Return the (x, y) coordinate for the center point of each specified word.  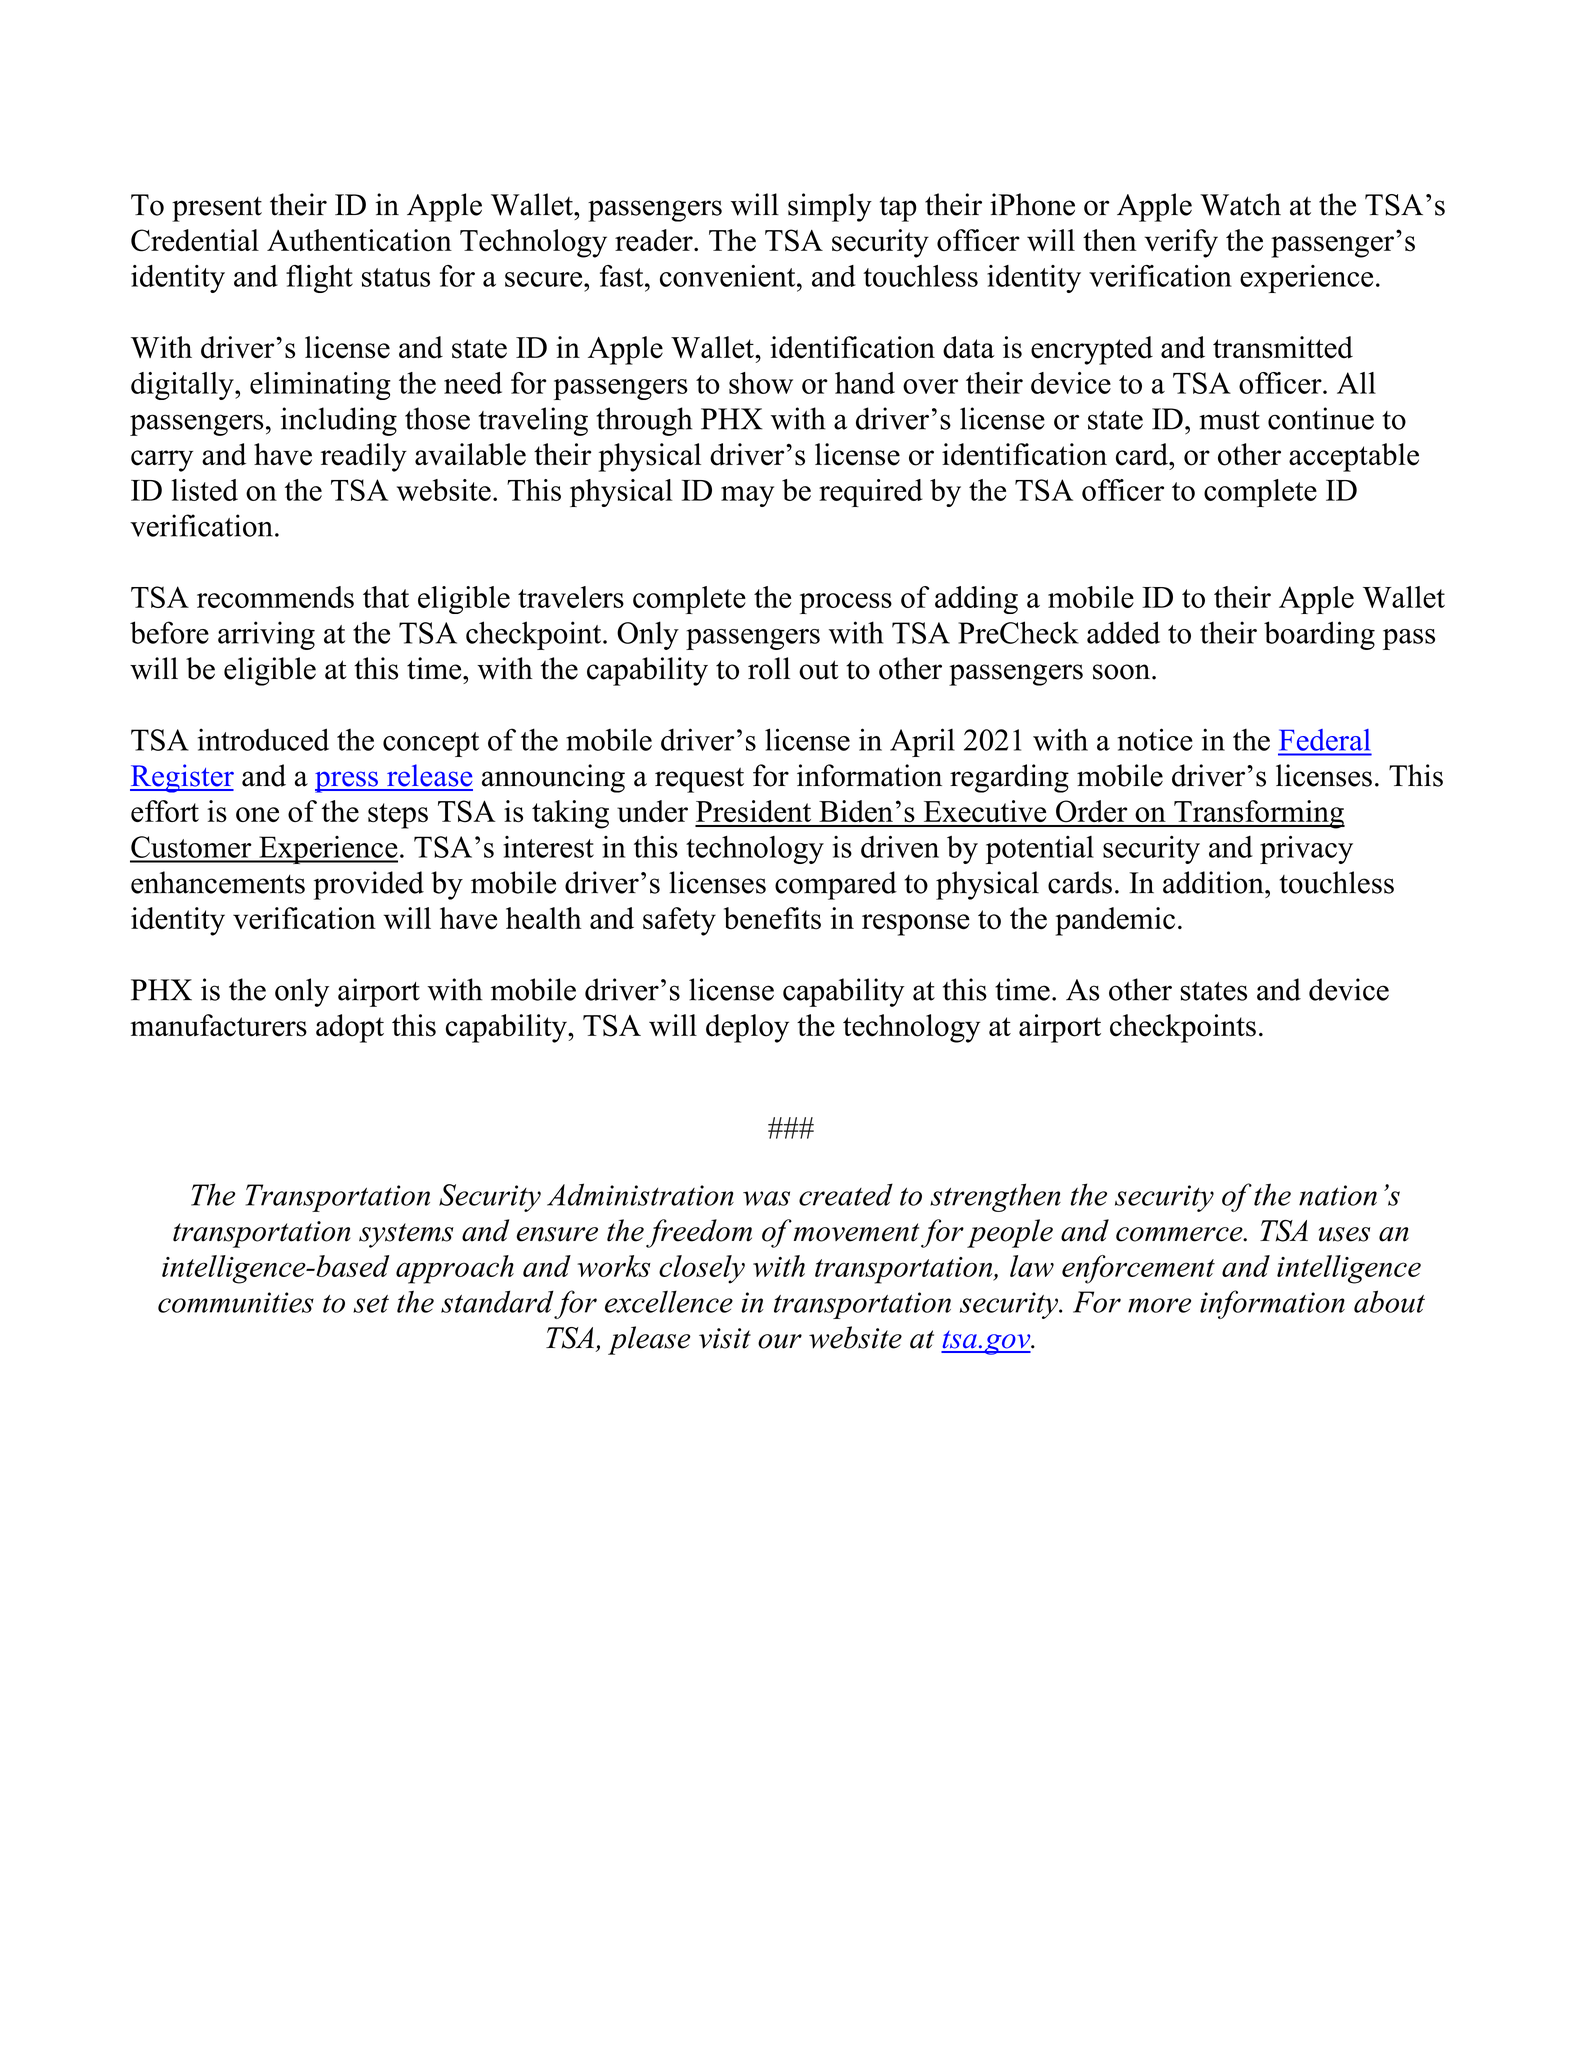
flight (319, 279)
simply (830, 207)
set (371, 1304)
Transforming (1258, 814)
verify (1181, 243)
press (347, 782)
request (699, 780)
